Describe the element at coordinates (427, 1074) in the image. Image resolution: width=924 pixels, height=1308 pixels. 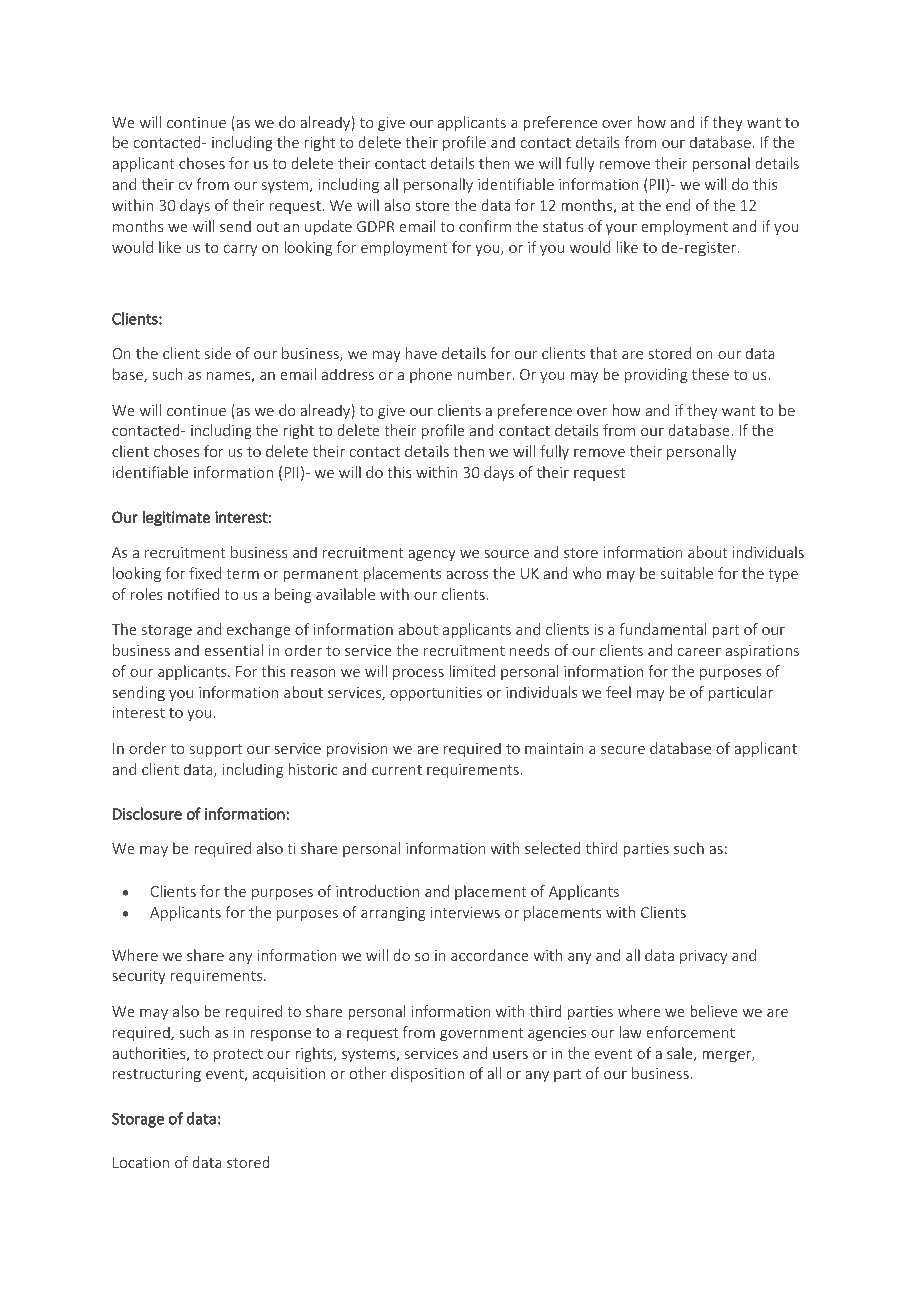
I see `disposition` at that location.
